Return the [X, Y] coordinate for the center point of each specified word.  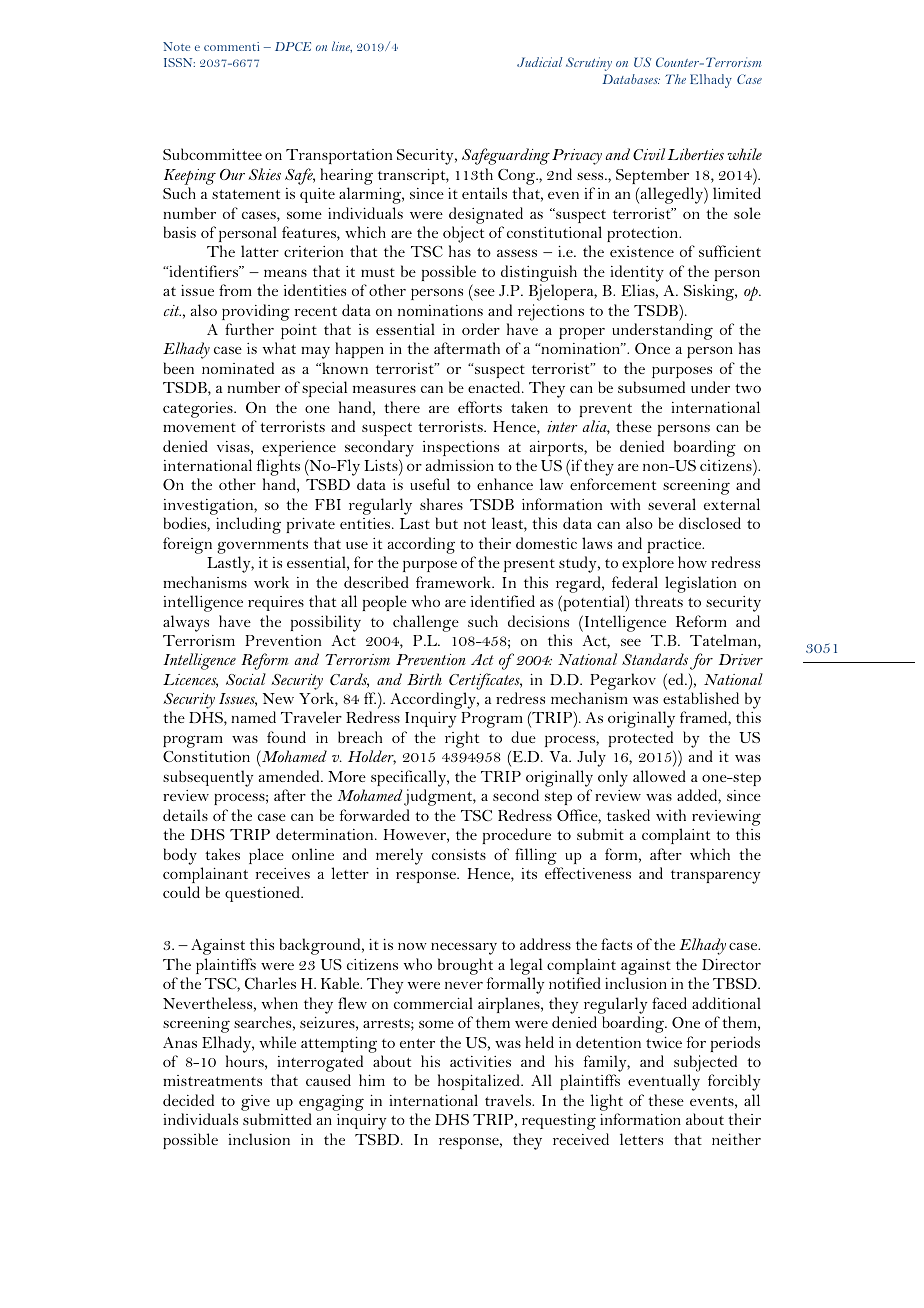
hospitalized [480, 1082]
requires [276, 603]
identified [503, 601]
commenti [231, 46]
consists [459, 854]
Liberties [695, 154]
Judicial [540, 62]
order [481, 329]
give [255, 1103]
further [249, 329]
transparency [715, 877]
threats [659, 601]
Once [652, 348]
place [266, 856]
